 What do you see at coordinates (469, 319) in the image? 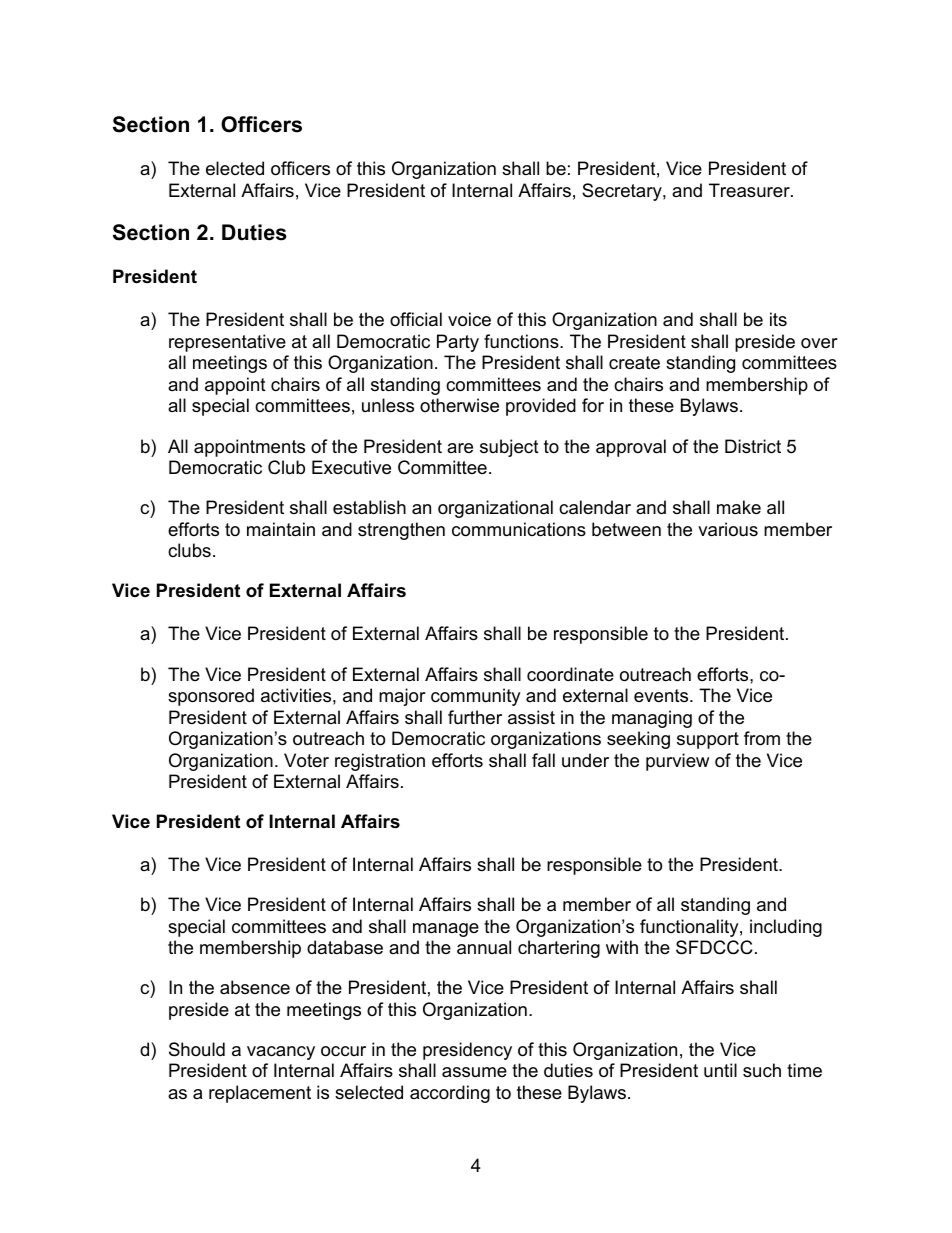
I see `voice` at bounding box center [469, 319].
